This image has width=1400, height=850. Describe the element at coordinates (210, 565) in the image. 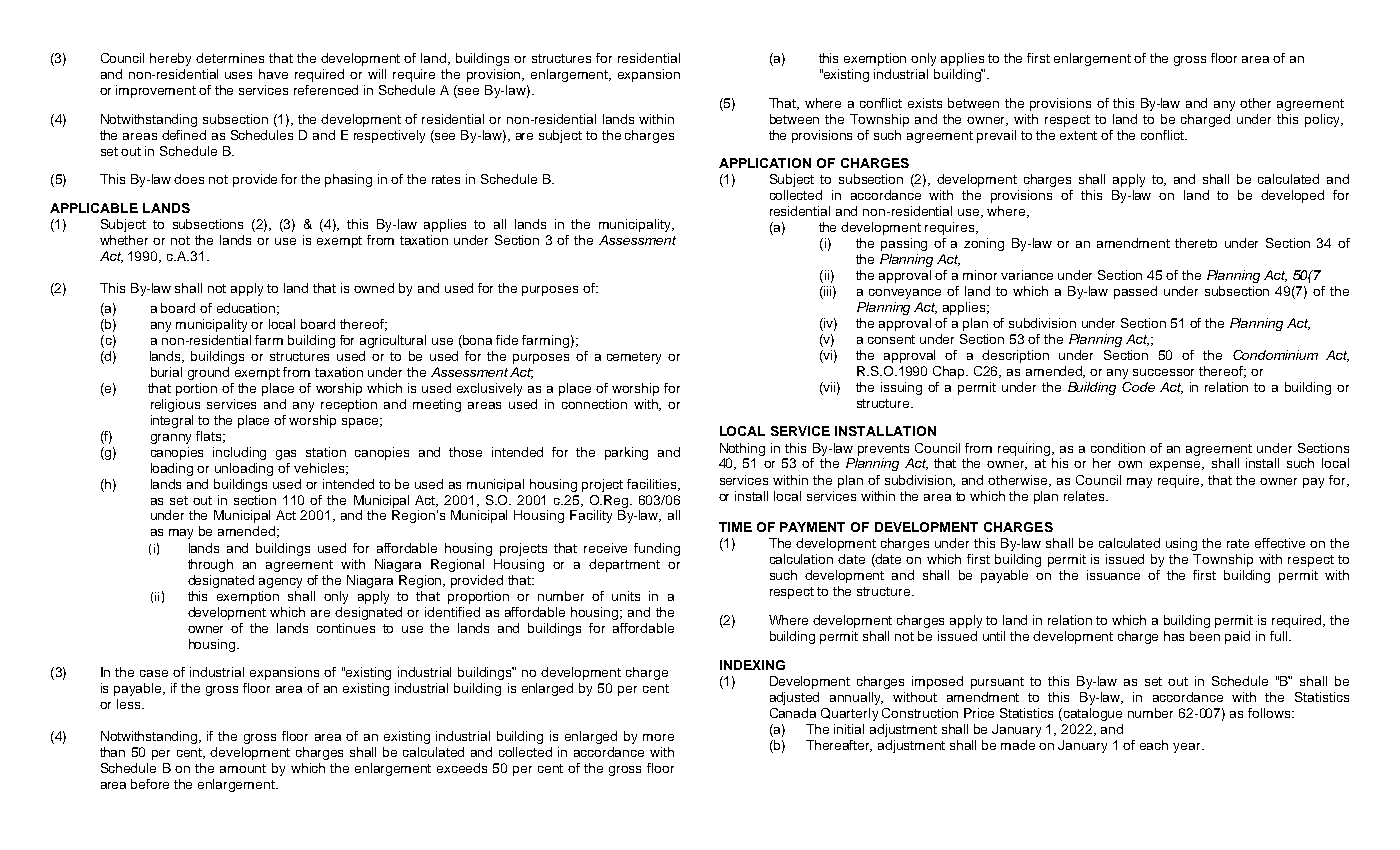

I see `through` at that location.
